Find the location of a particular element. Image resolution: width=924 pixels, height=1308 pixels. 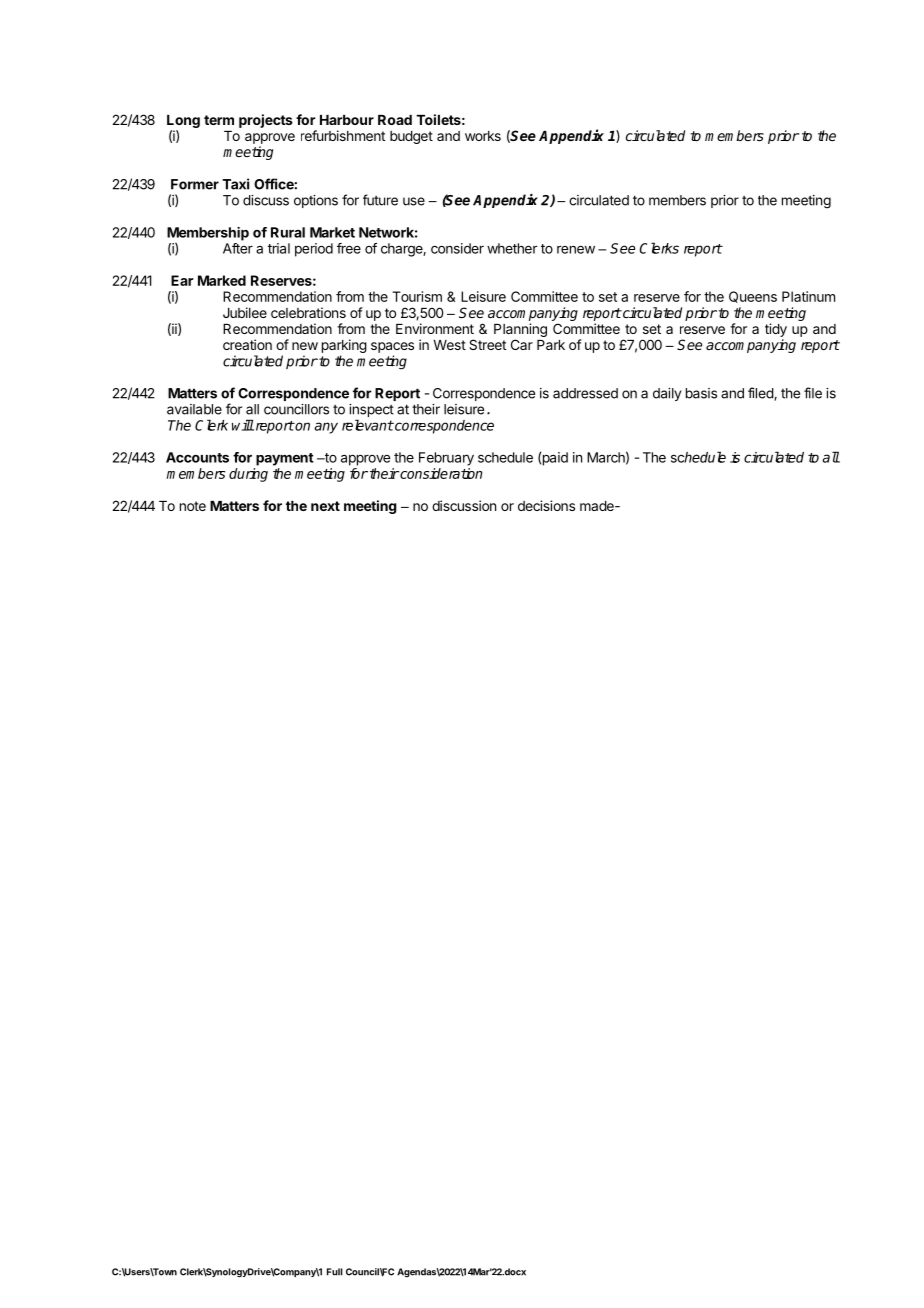

Queens is located at coordinates (753, 297).
